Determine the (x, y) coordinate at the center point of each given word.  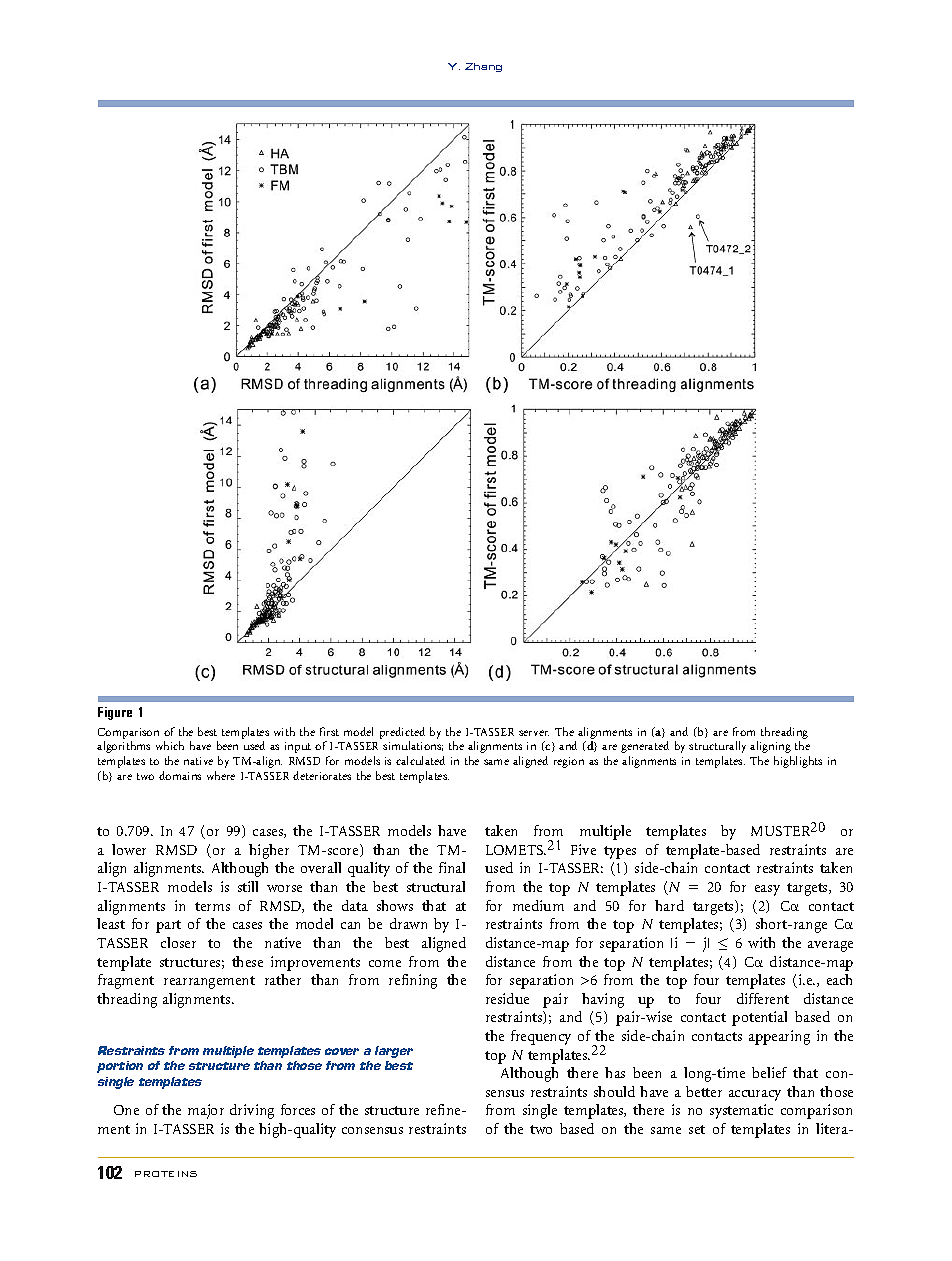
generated (645, 747)
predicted (402, 733)
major (206, 1111)
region (569, 762)
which (170, 745)
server (534, 733)
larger (394, 1052)
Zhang (483, 67)
